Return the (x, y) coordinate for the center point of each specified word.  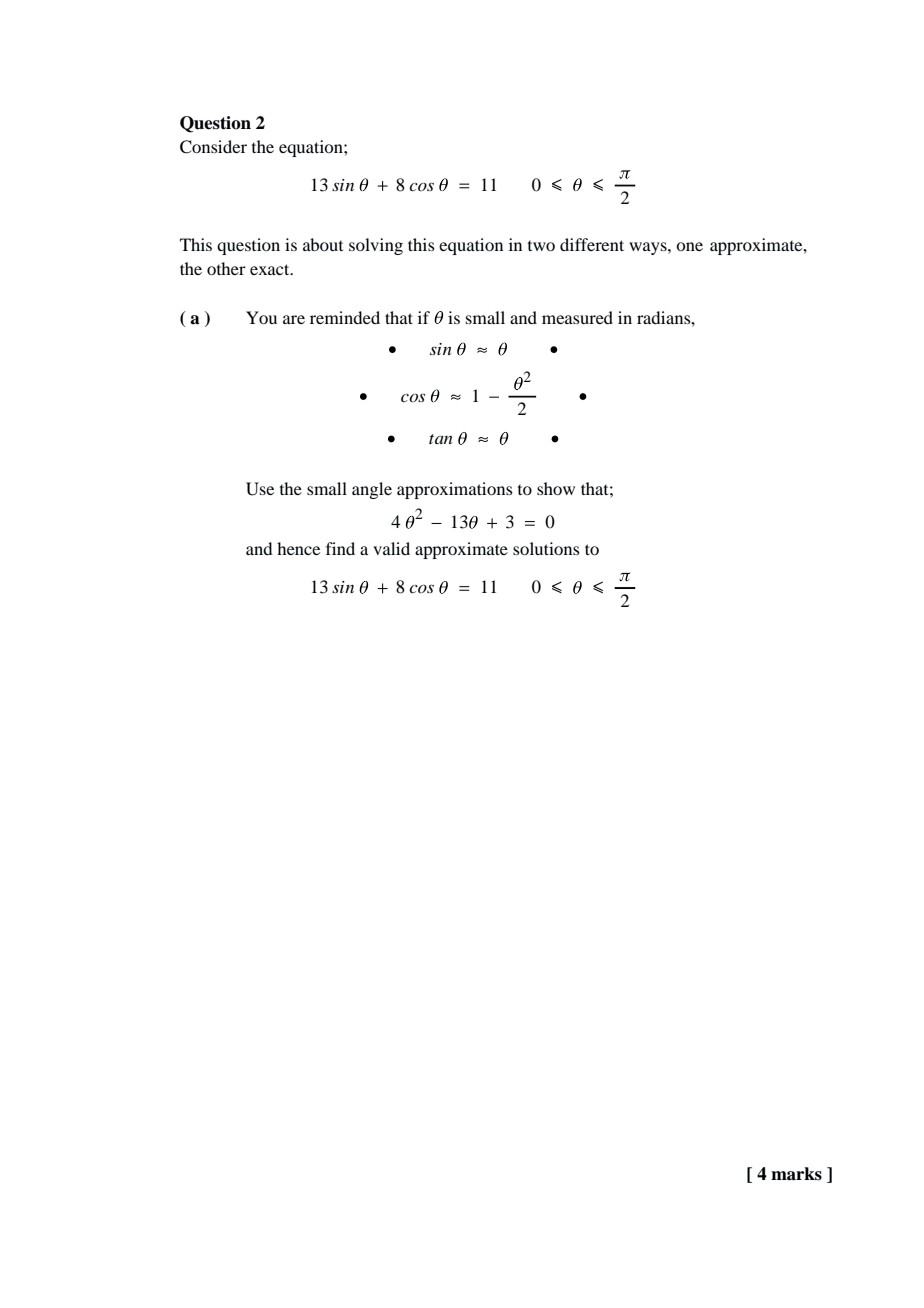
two (541, 246)
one (689, 246)
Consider (213, 147)
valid (391, 548)
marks (796, 1174)
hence (298, 548)
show (556, 488)
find (340, 548)
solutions (546, 548)
